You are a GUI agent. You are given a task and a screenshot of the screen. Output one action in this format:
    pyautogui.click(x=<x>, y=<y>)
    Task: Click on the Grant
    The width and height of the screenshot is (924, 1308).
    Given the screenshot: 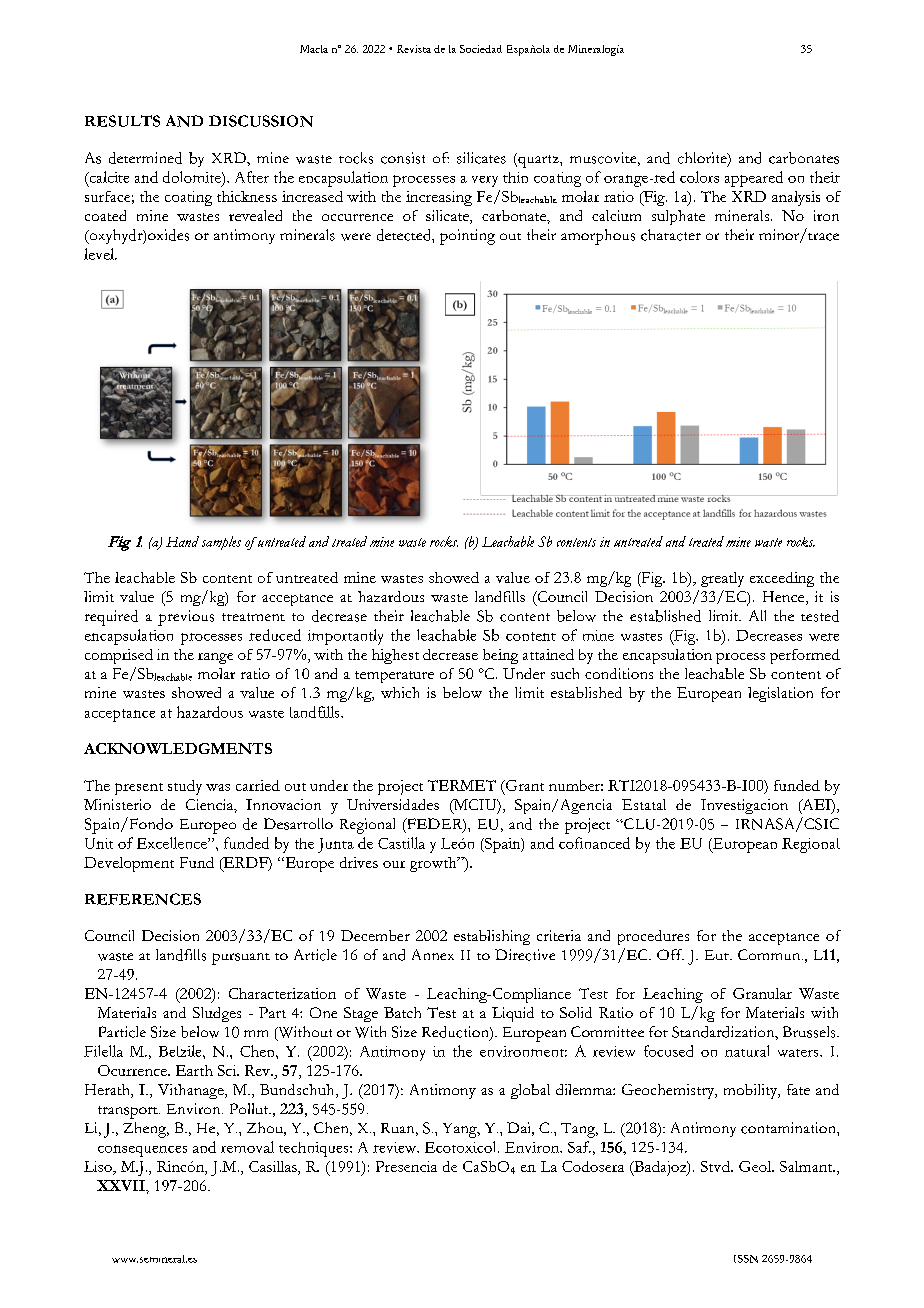 What is the action you would take?
    pyautogui.click(x=523, y=786)
